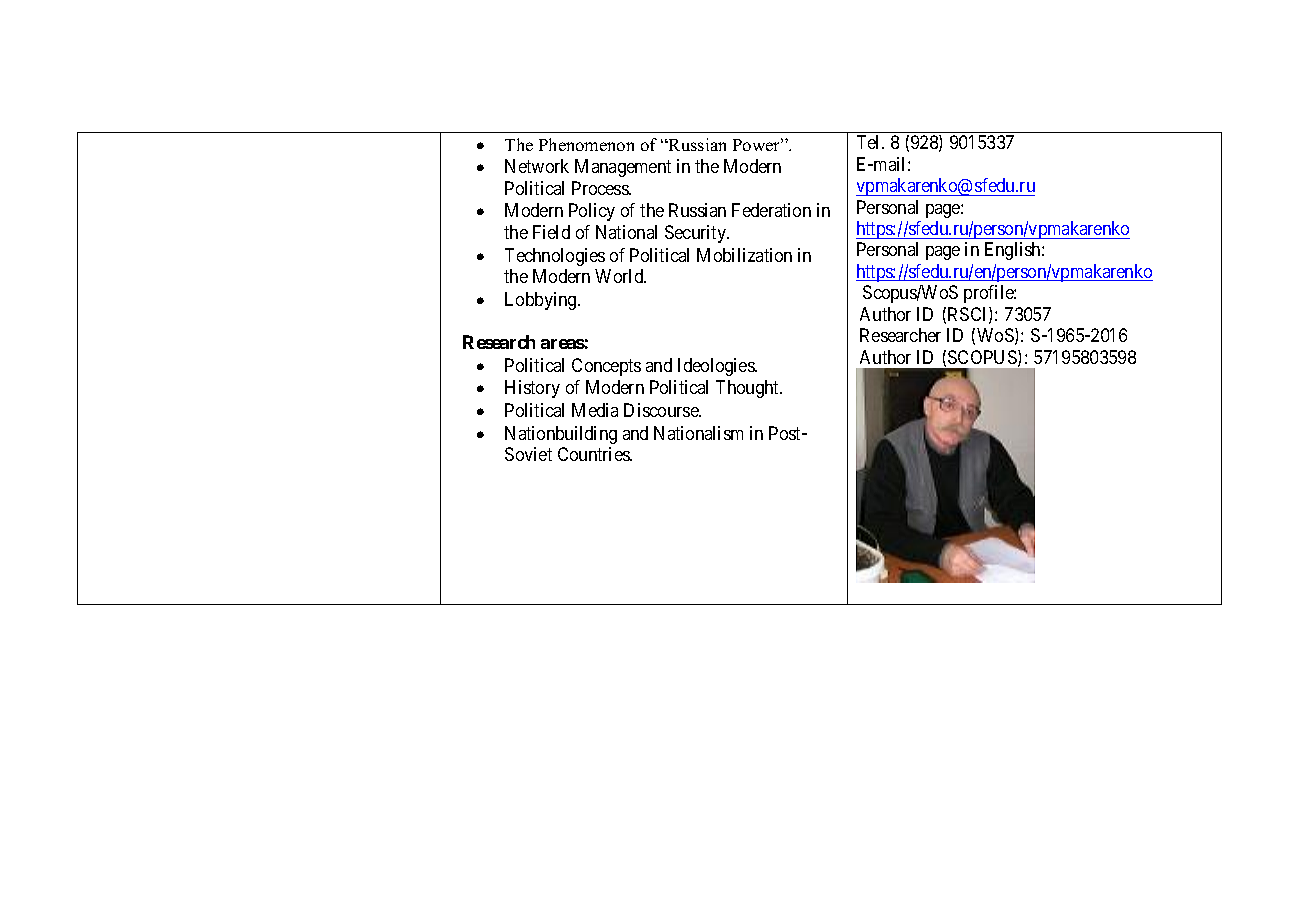 This page has width=1308, height=924. Describe the element at coordinates (542, 301) in the page. I see `Lobbying` at that location.
